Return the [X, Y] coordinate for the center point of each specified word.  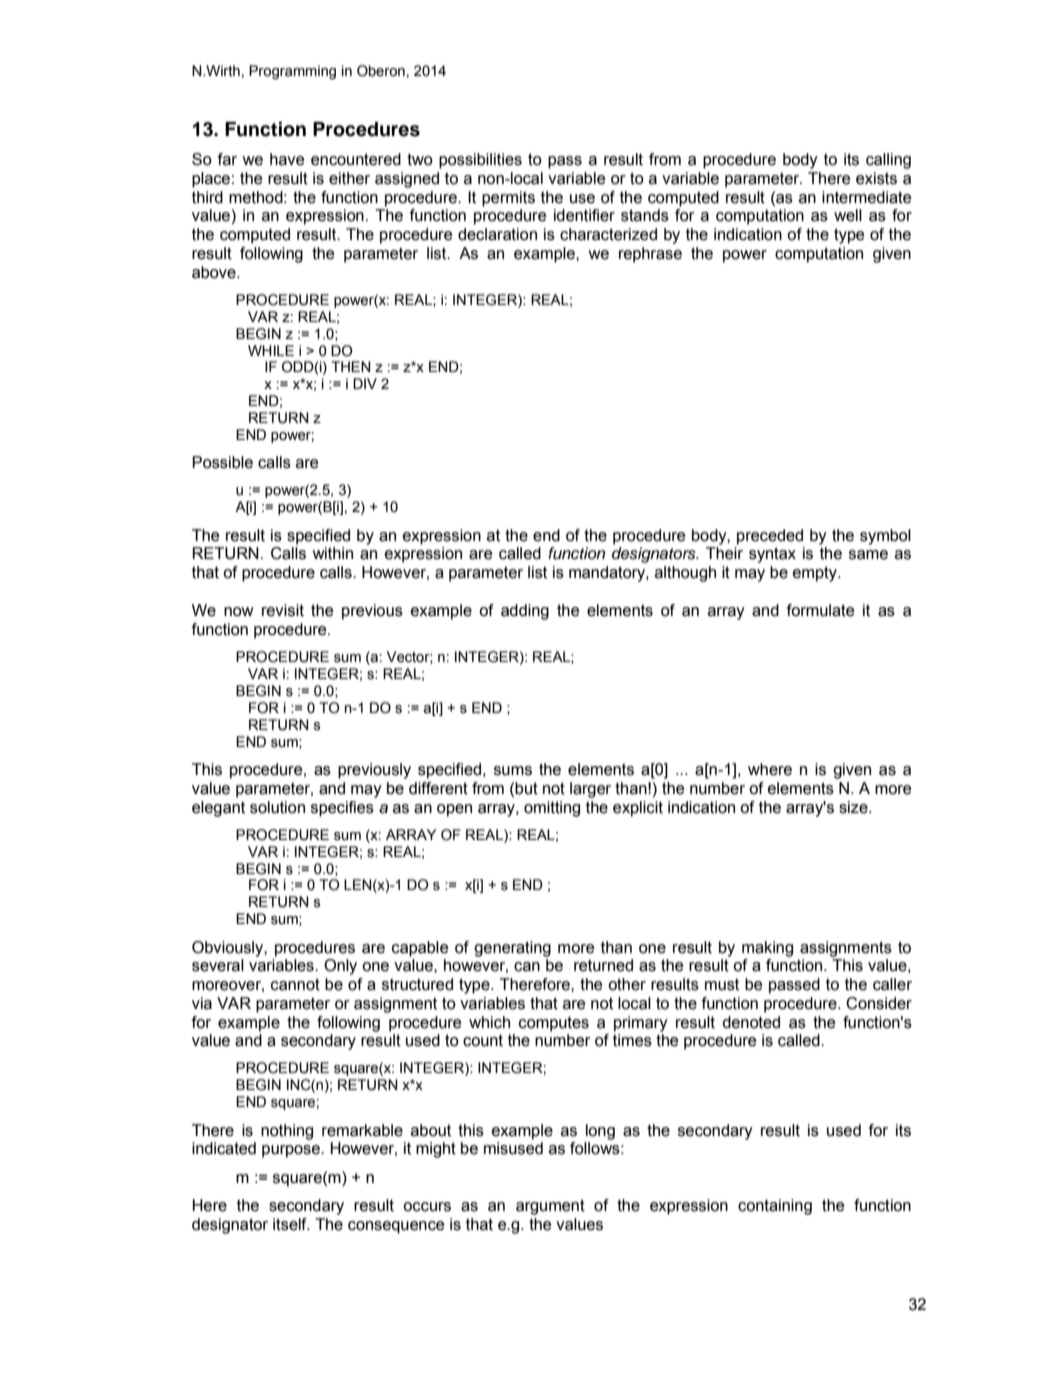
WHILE [271, 350]
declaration [497, 234]
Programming [292, 72]
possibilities [480, 161]
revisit [283, 610]
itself [291, 1224]
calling [888, 161]
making [767, 949]
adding [525, 612]
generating [512, 949]
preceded [770, 537]
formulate [820, 610]
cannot [295, 984]
